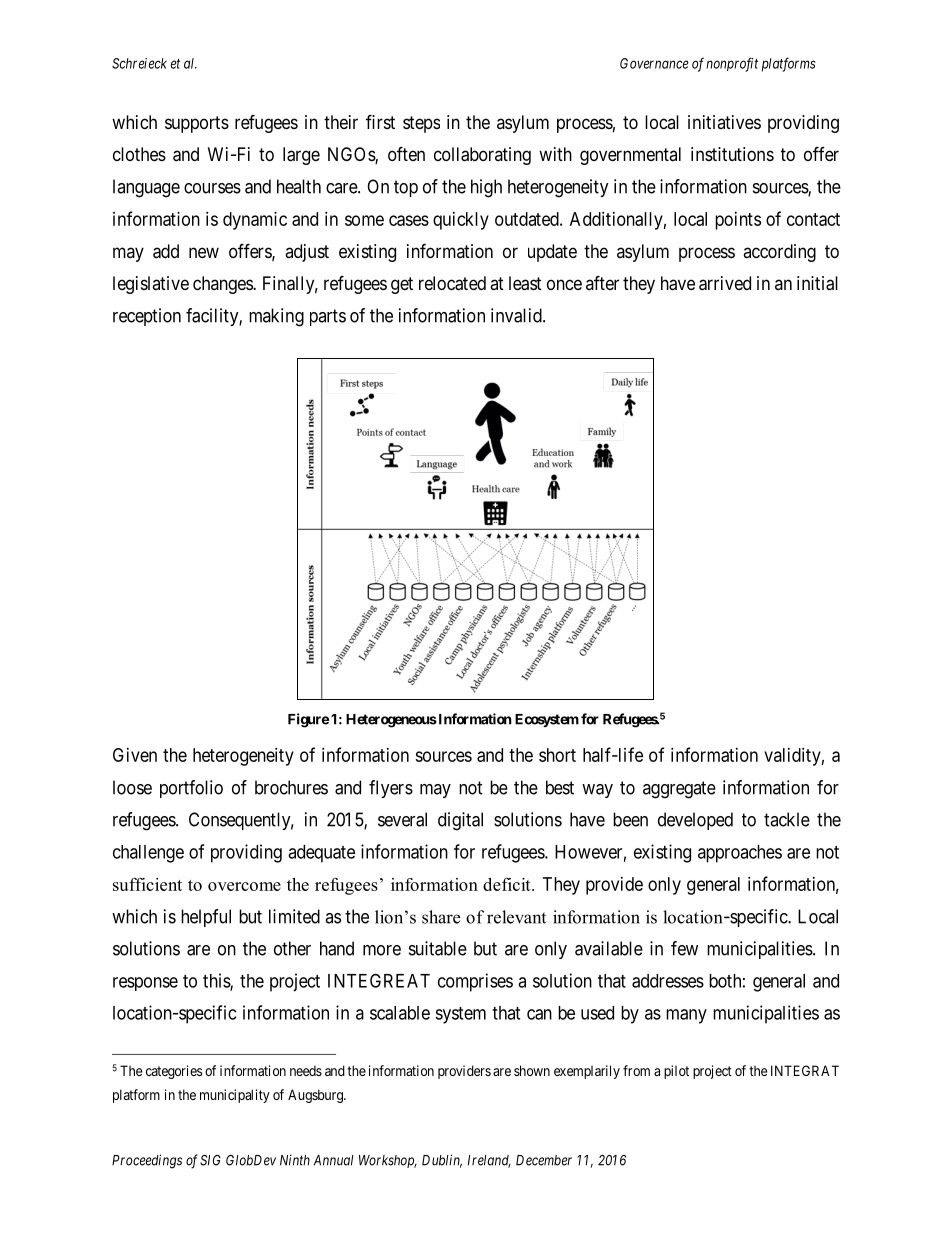 The image size is (952, 1233). What do you see at coordinates (676, 1072) in the screenshot?
I see `pilot` at bounding box center [676, 1072].
